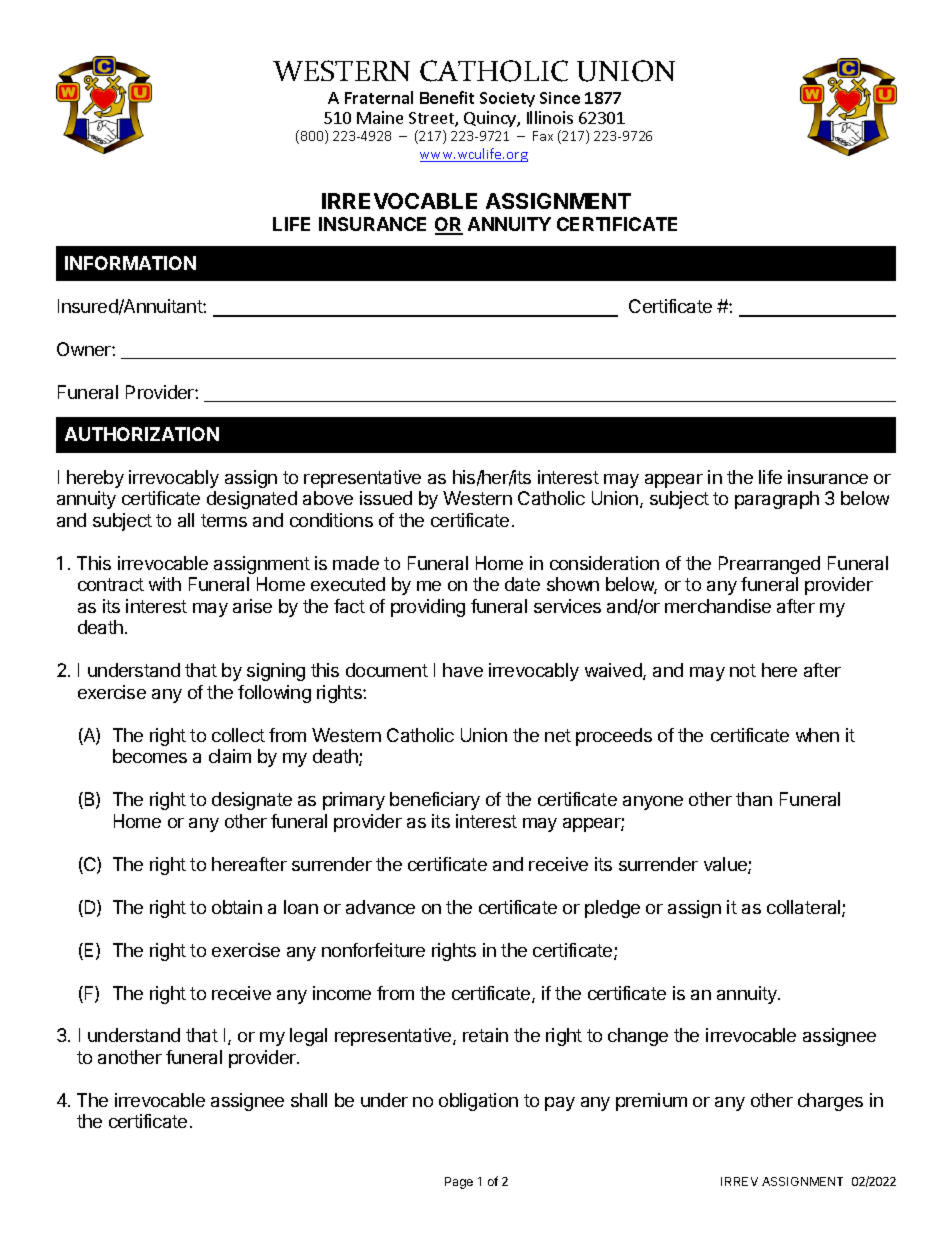 The width and height of the document is (952, 1233). What do you see at coordinates (230, 756) in the document?
I see `claim` at bounding box center [230, 756].
